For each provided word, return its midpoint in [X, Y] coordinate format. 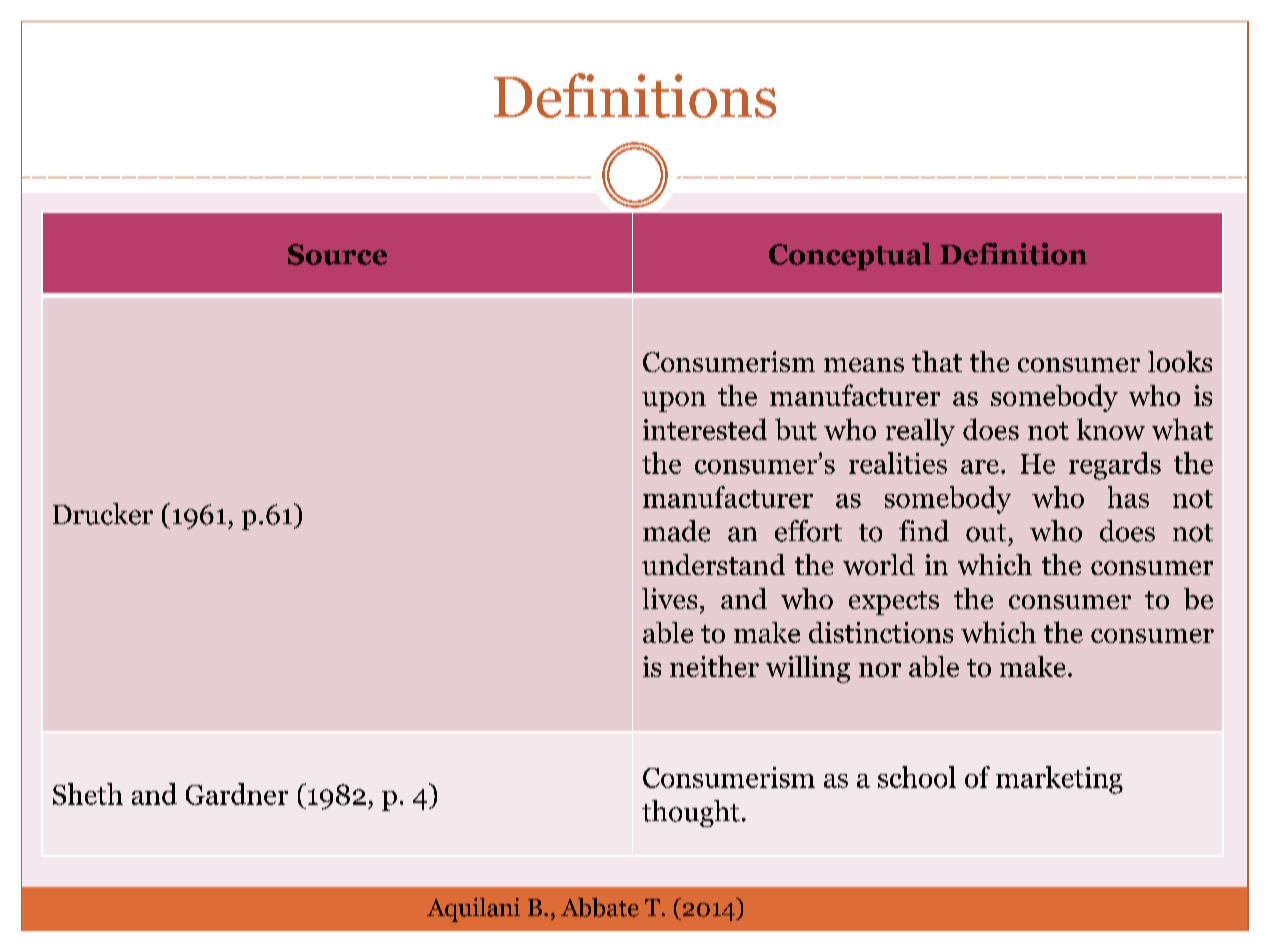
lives [669, 598]
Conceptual [850, 256]
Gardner [237, 794]
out [986, 533]
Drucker [103, 514]
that [937, 361]
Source [337, 254]
